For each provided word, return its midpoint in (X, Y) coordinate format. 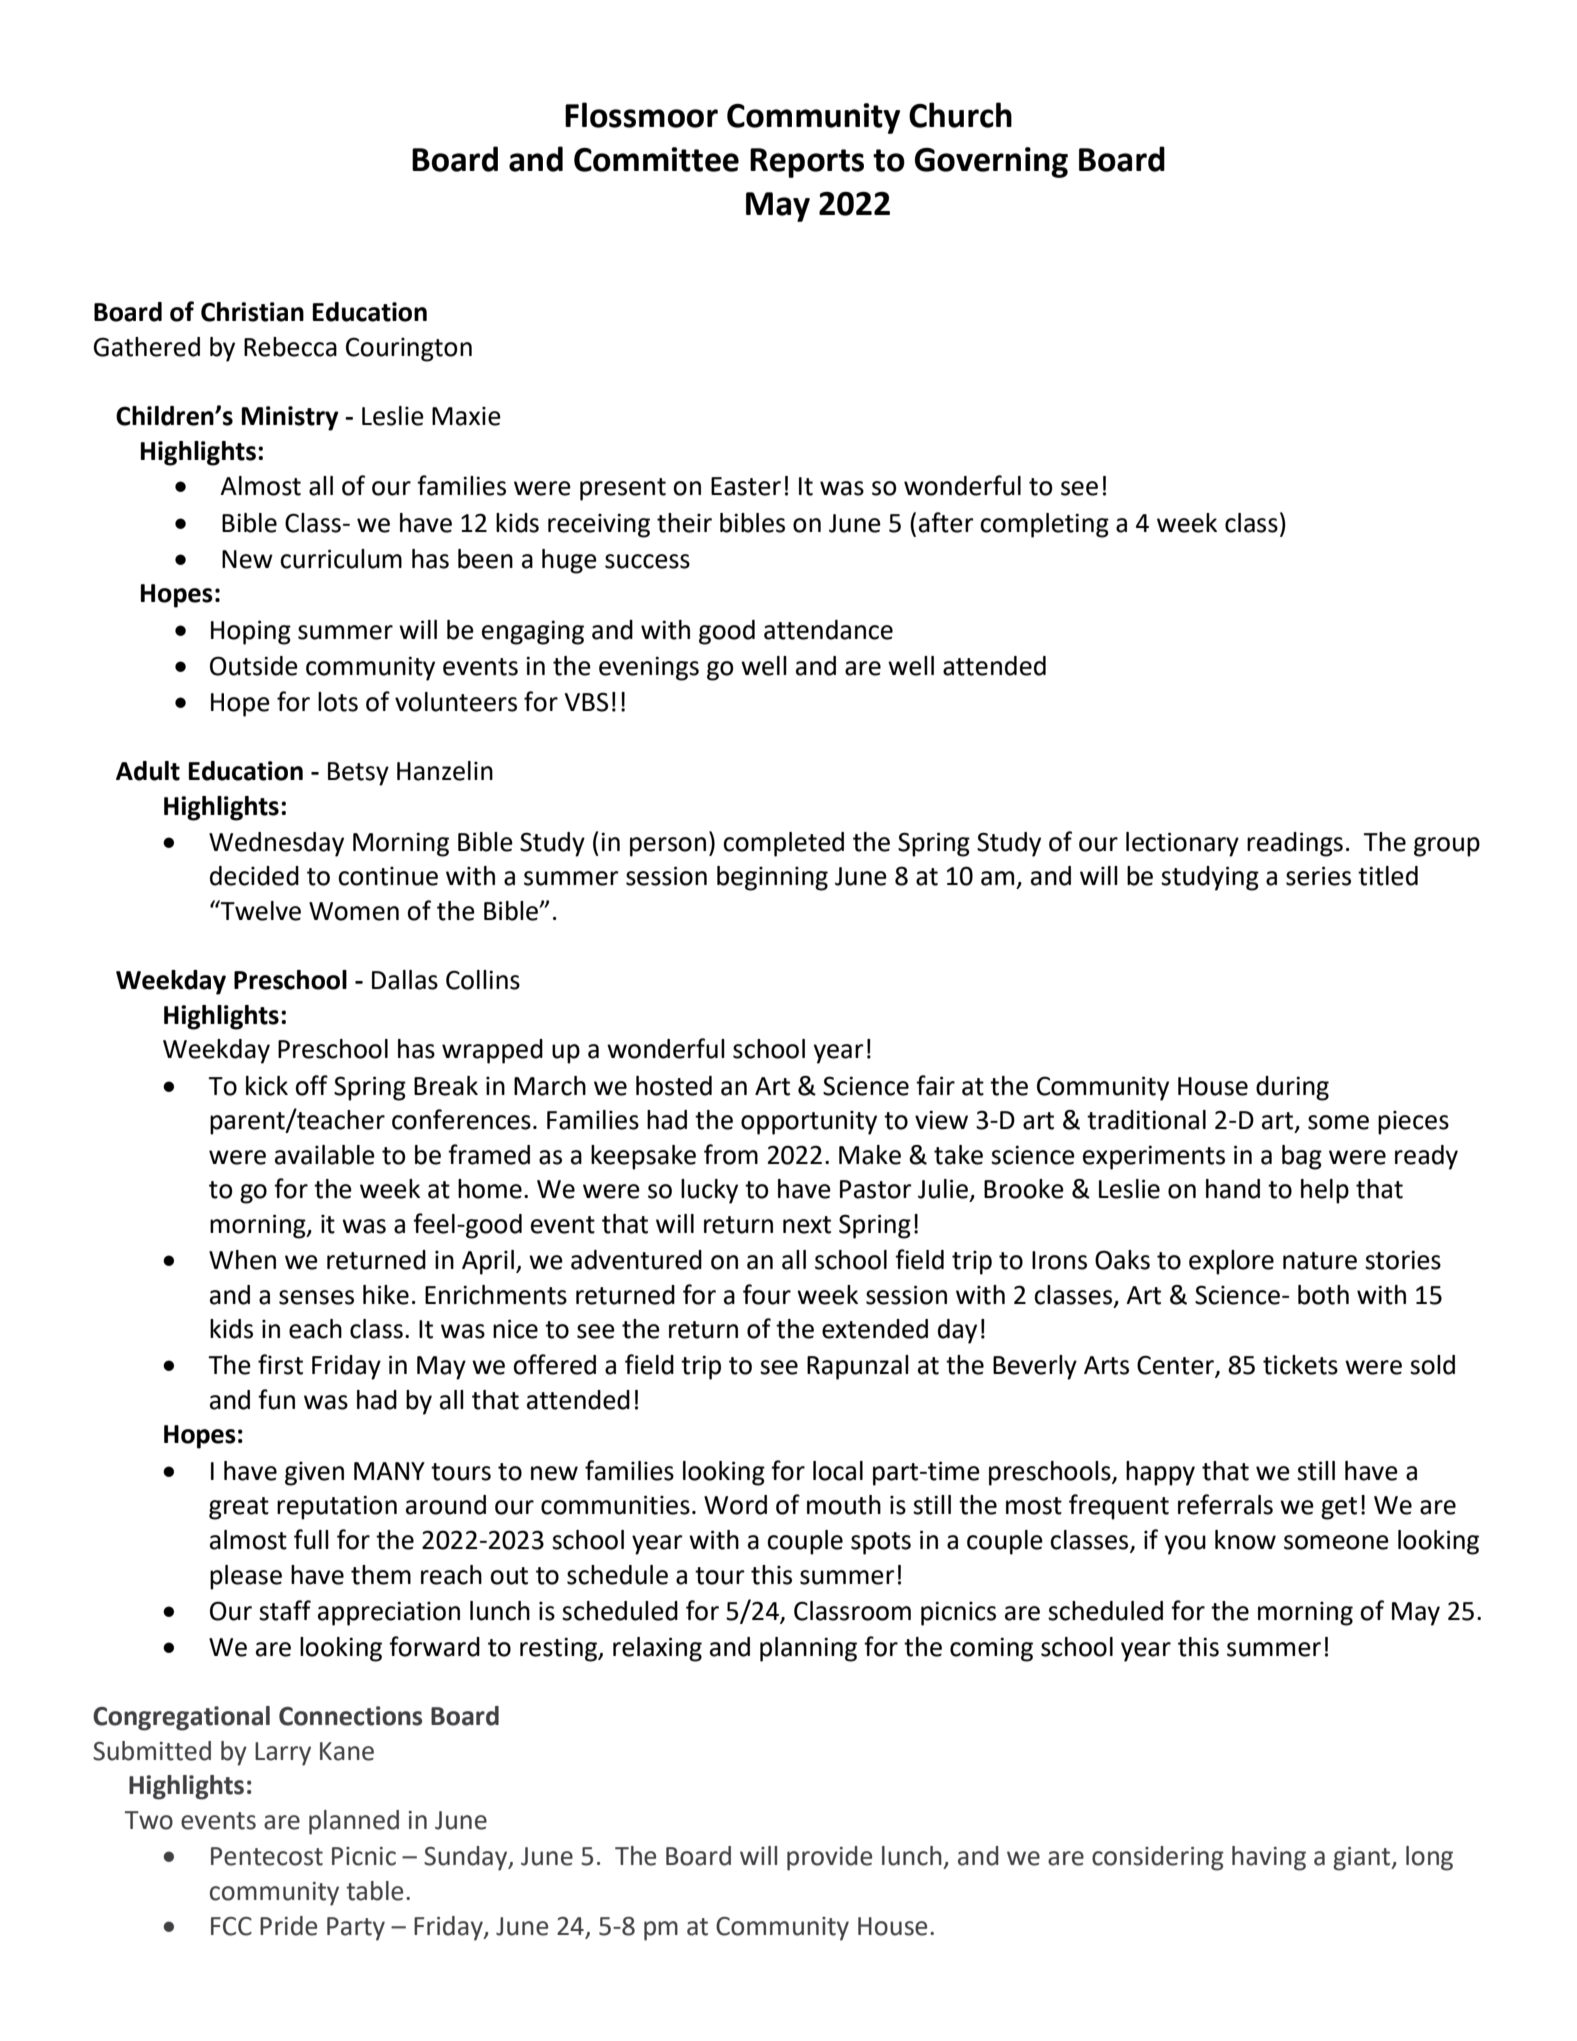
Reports (807, 163)
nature (1320, 1261)
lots (338, 702)
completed (783, 844)
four (767, 1294)
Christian (252, 312)
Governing (991, 162)
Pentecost (267, 1856)
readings (1295, 844)
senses (316, 1297)
